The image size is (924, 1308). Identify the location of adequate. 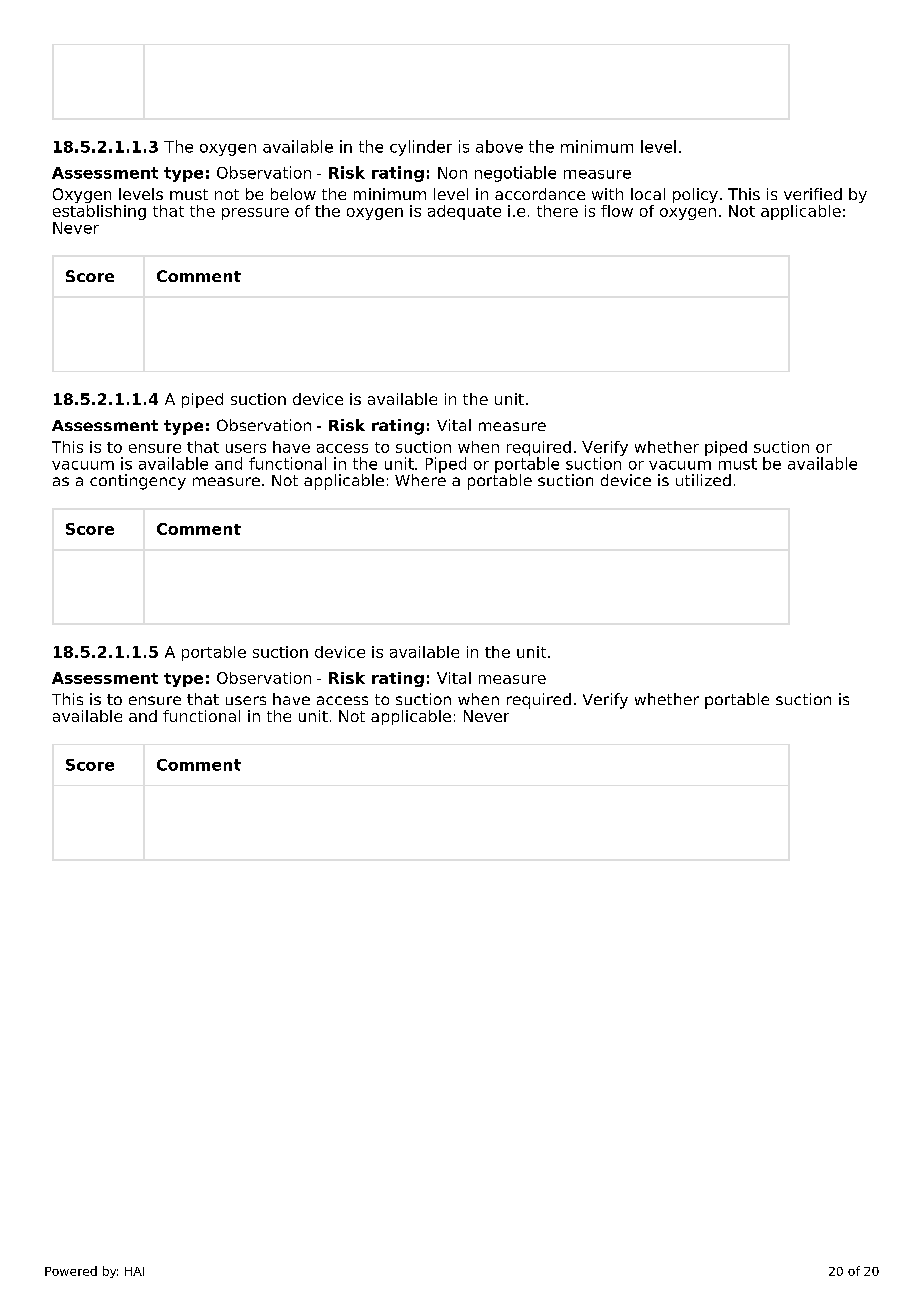
(464, 212).
